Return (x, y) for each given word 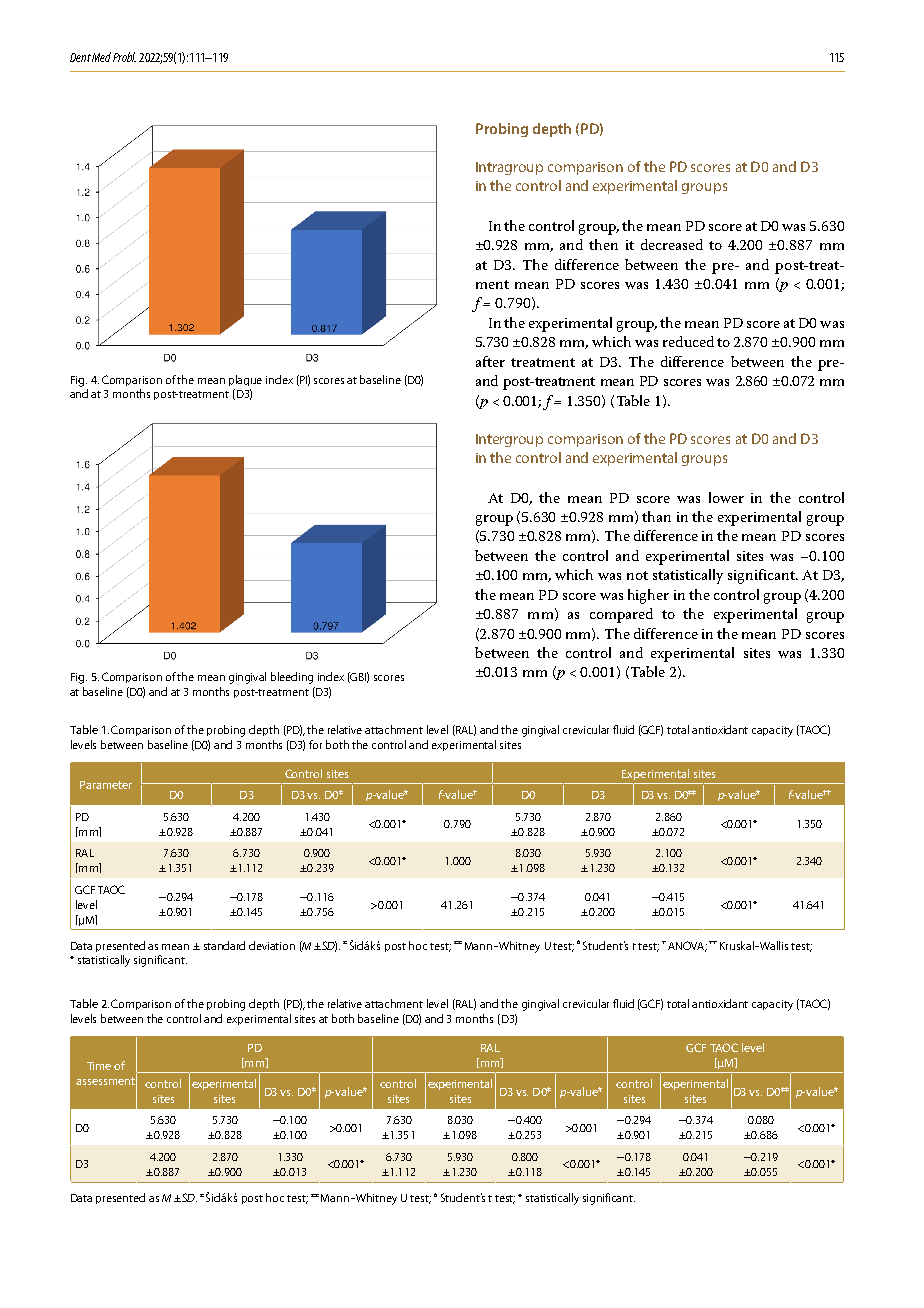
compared (621, 615)
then (603, 244)
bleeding (292, 678)
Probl (124, 57)
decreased (672, 244)
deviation (272, 945)
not (637, 575)
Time (99, 1066)
